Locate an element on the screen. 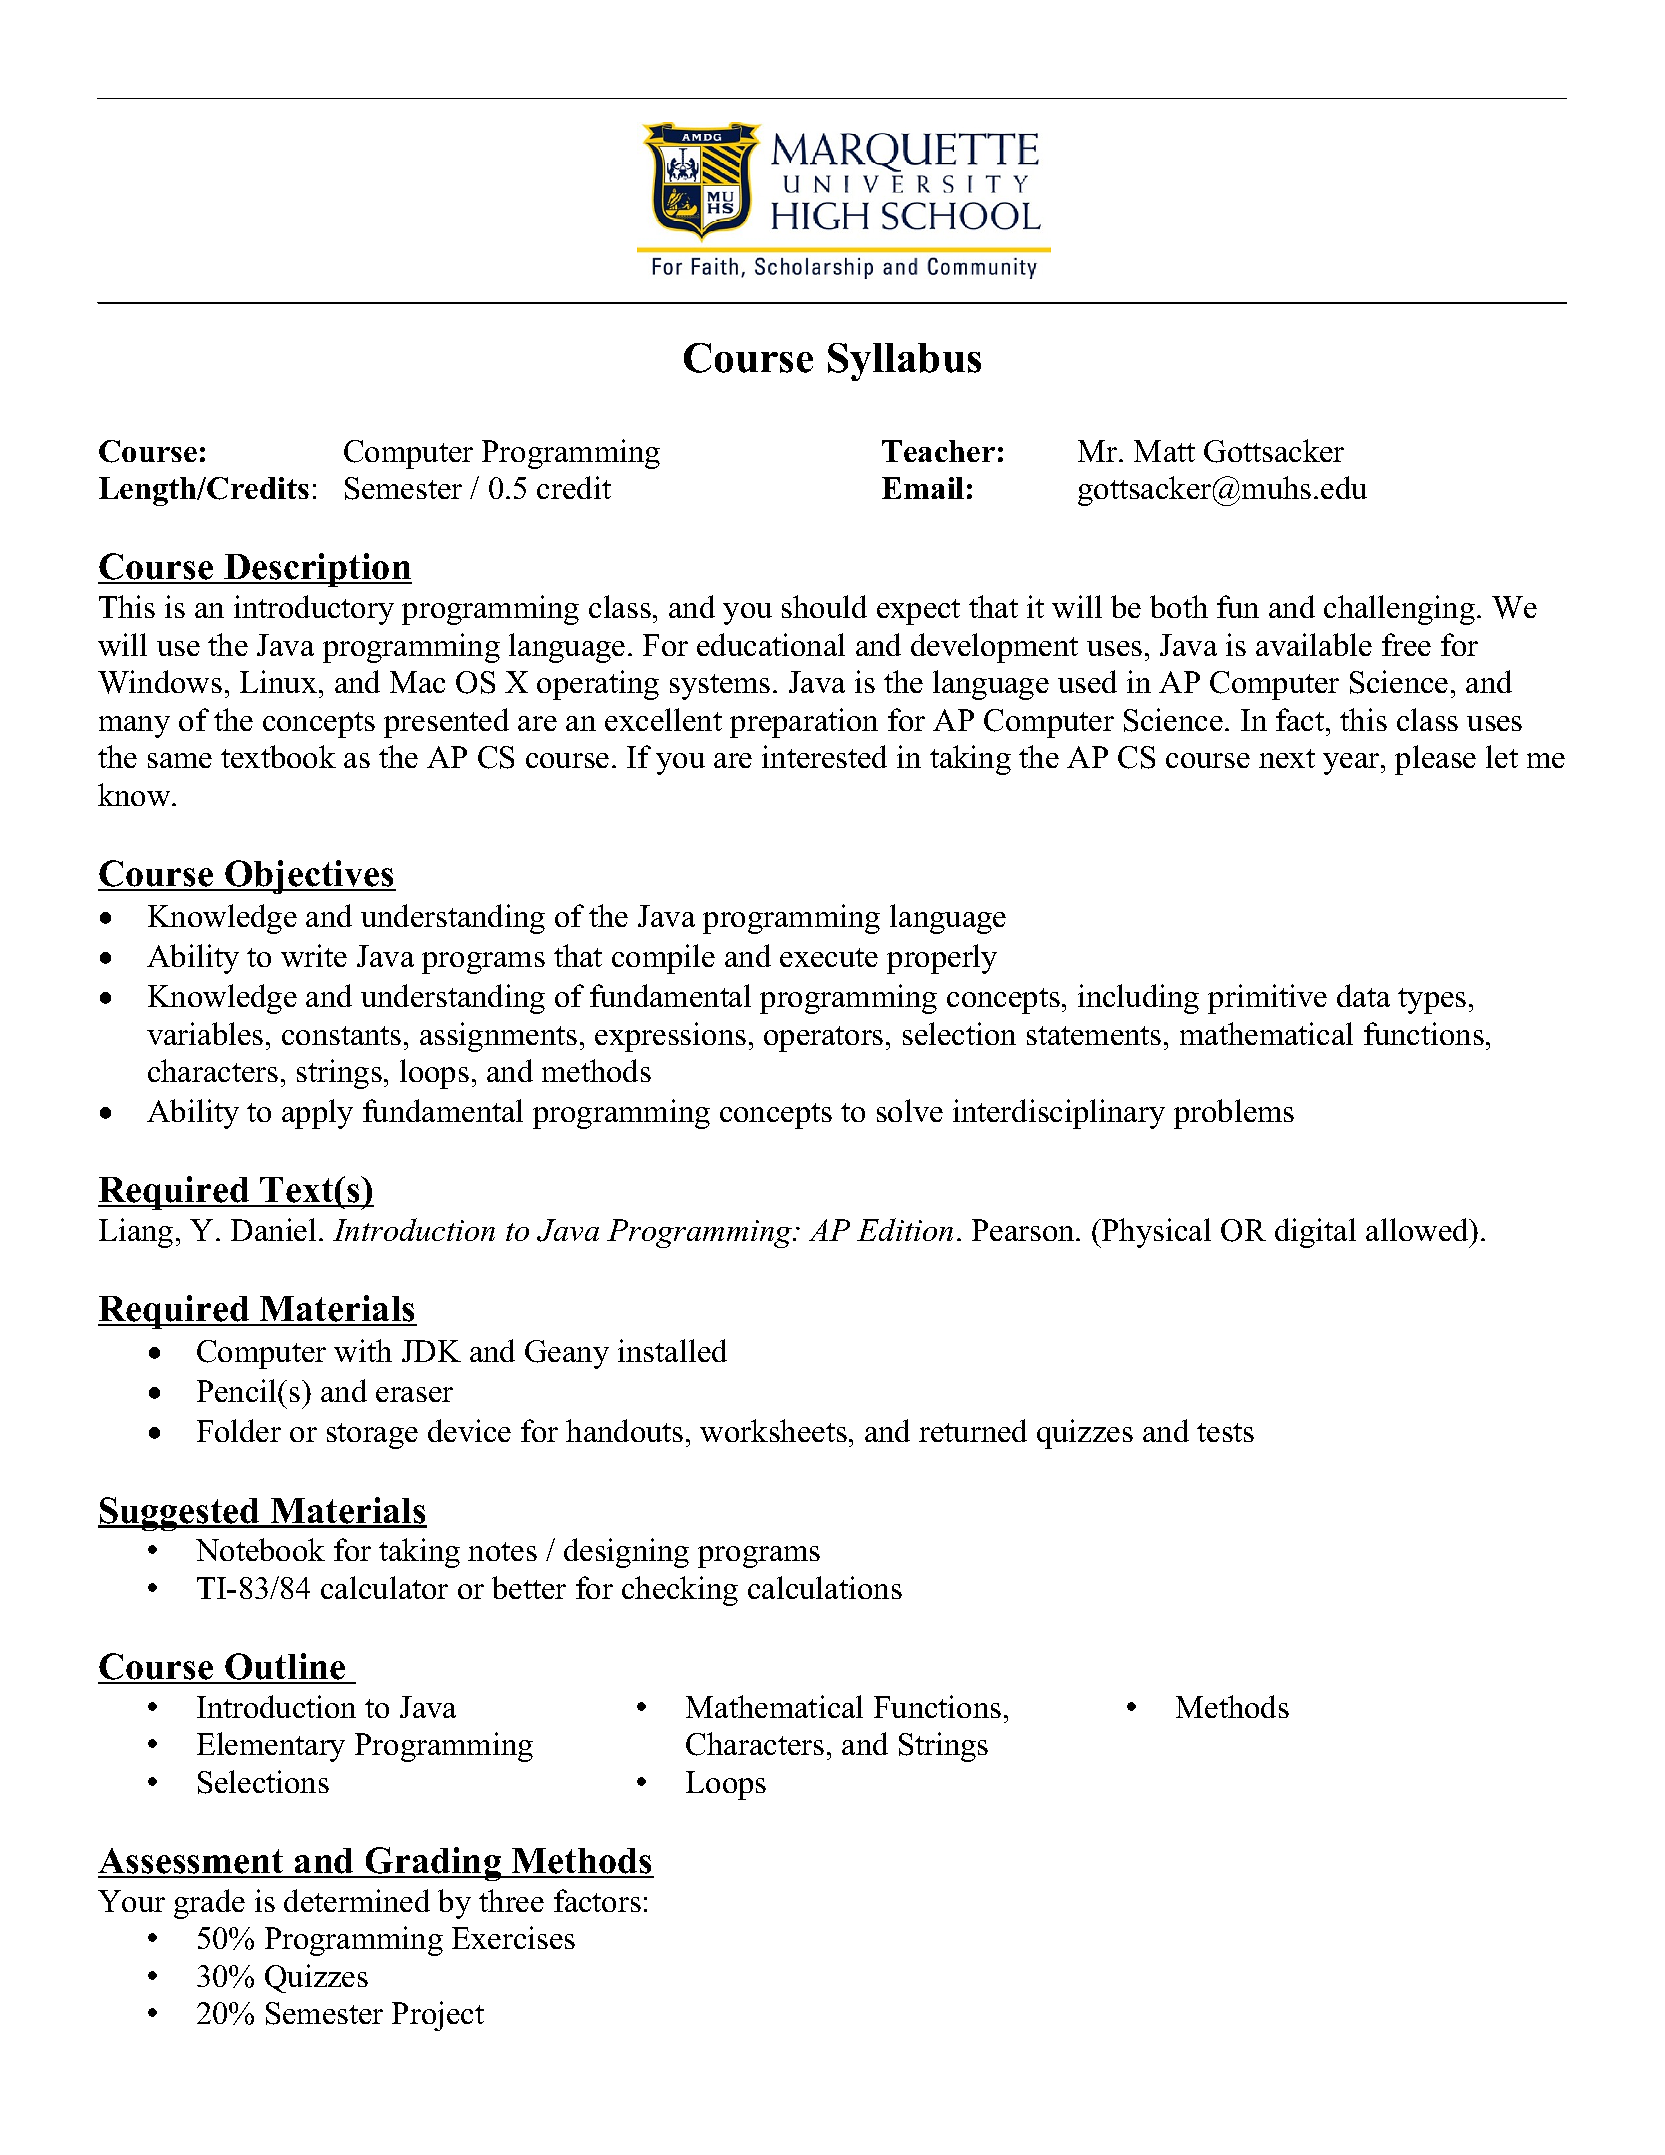  year is located at coordinates (1352, 764).
